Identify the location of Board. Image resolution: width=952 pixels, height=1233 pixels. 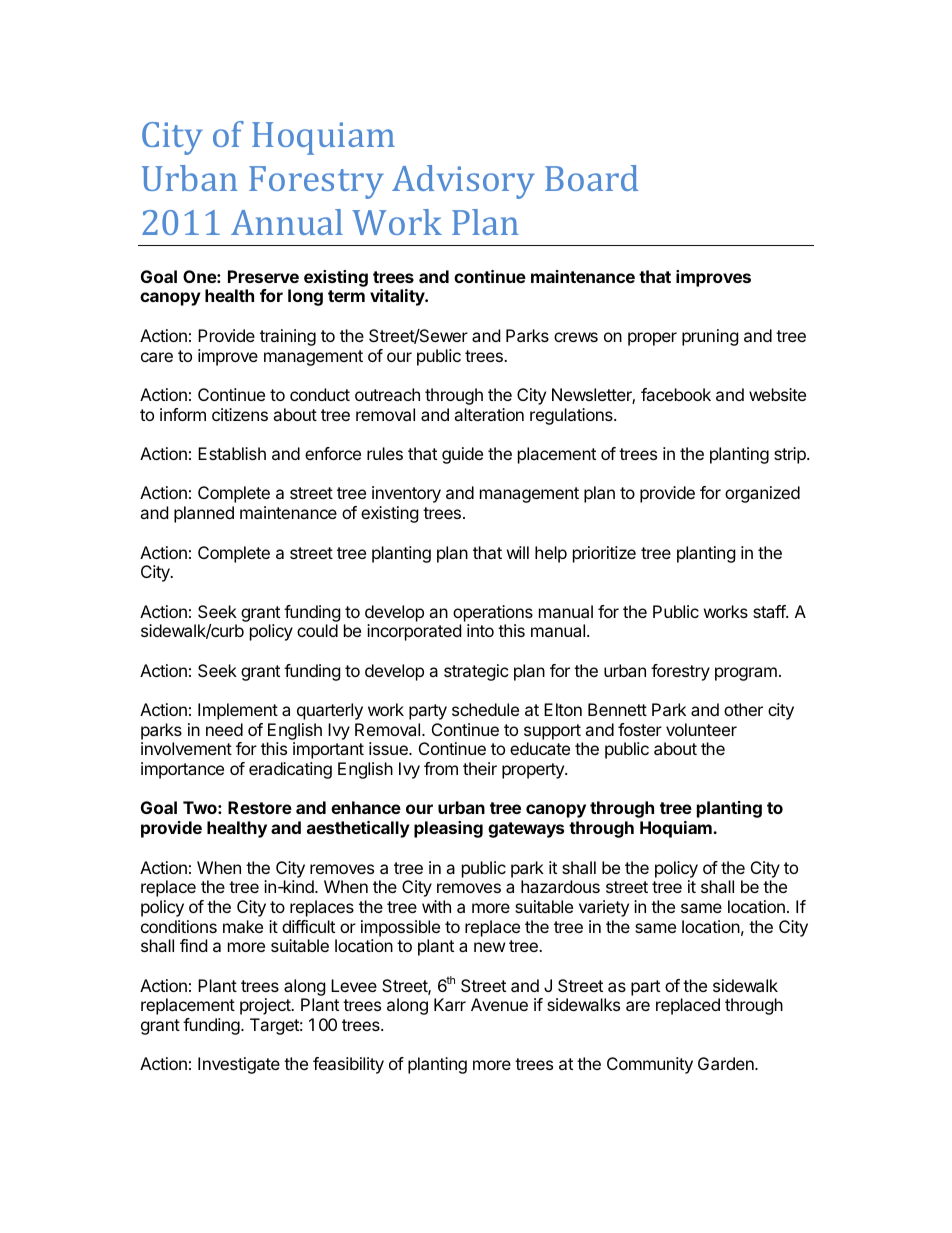
(592, 178).
